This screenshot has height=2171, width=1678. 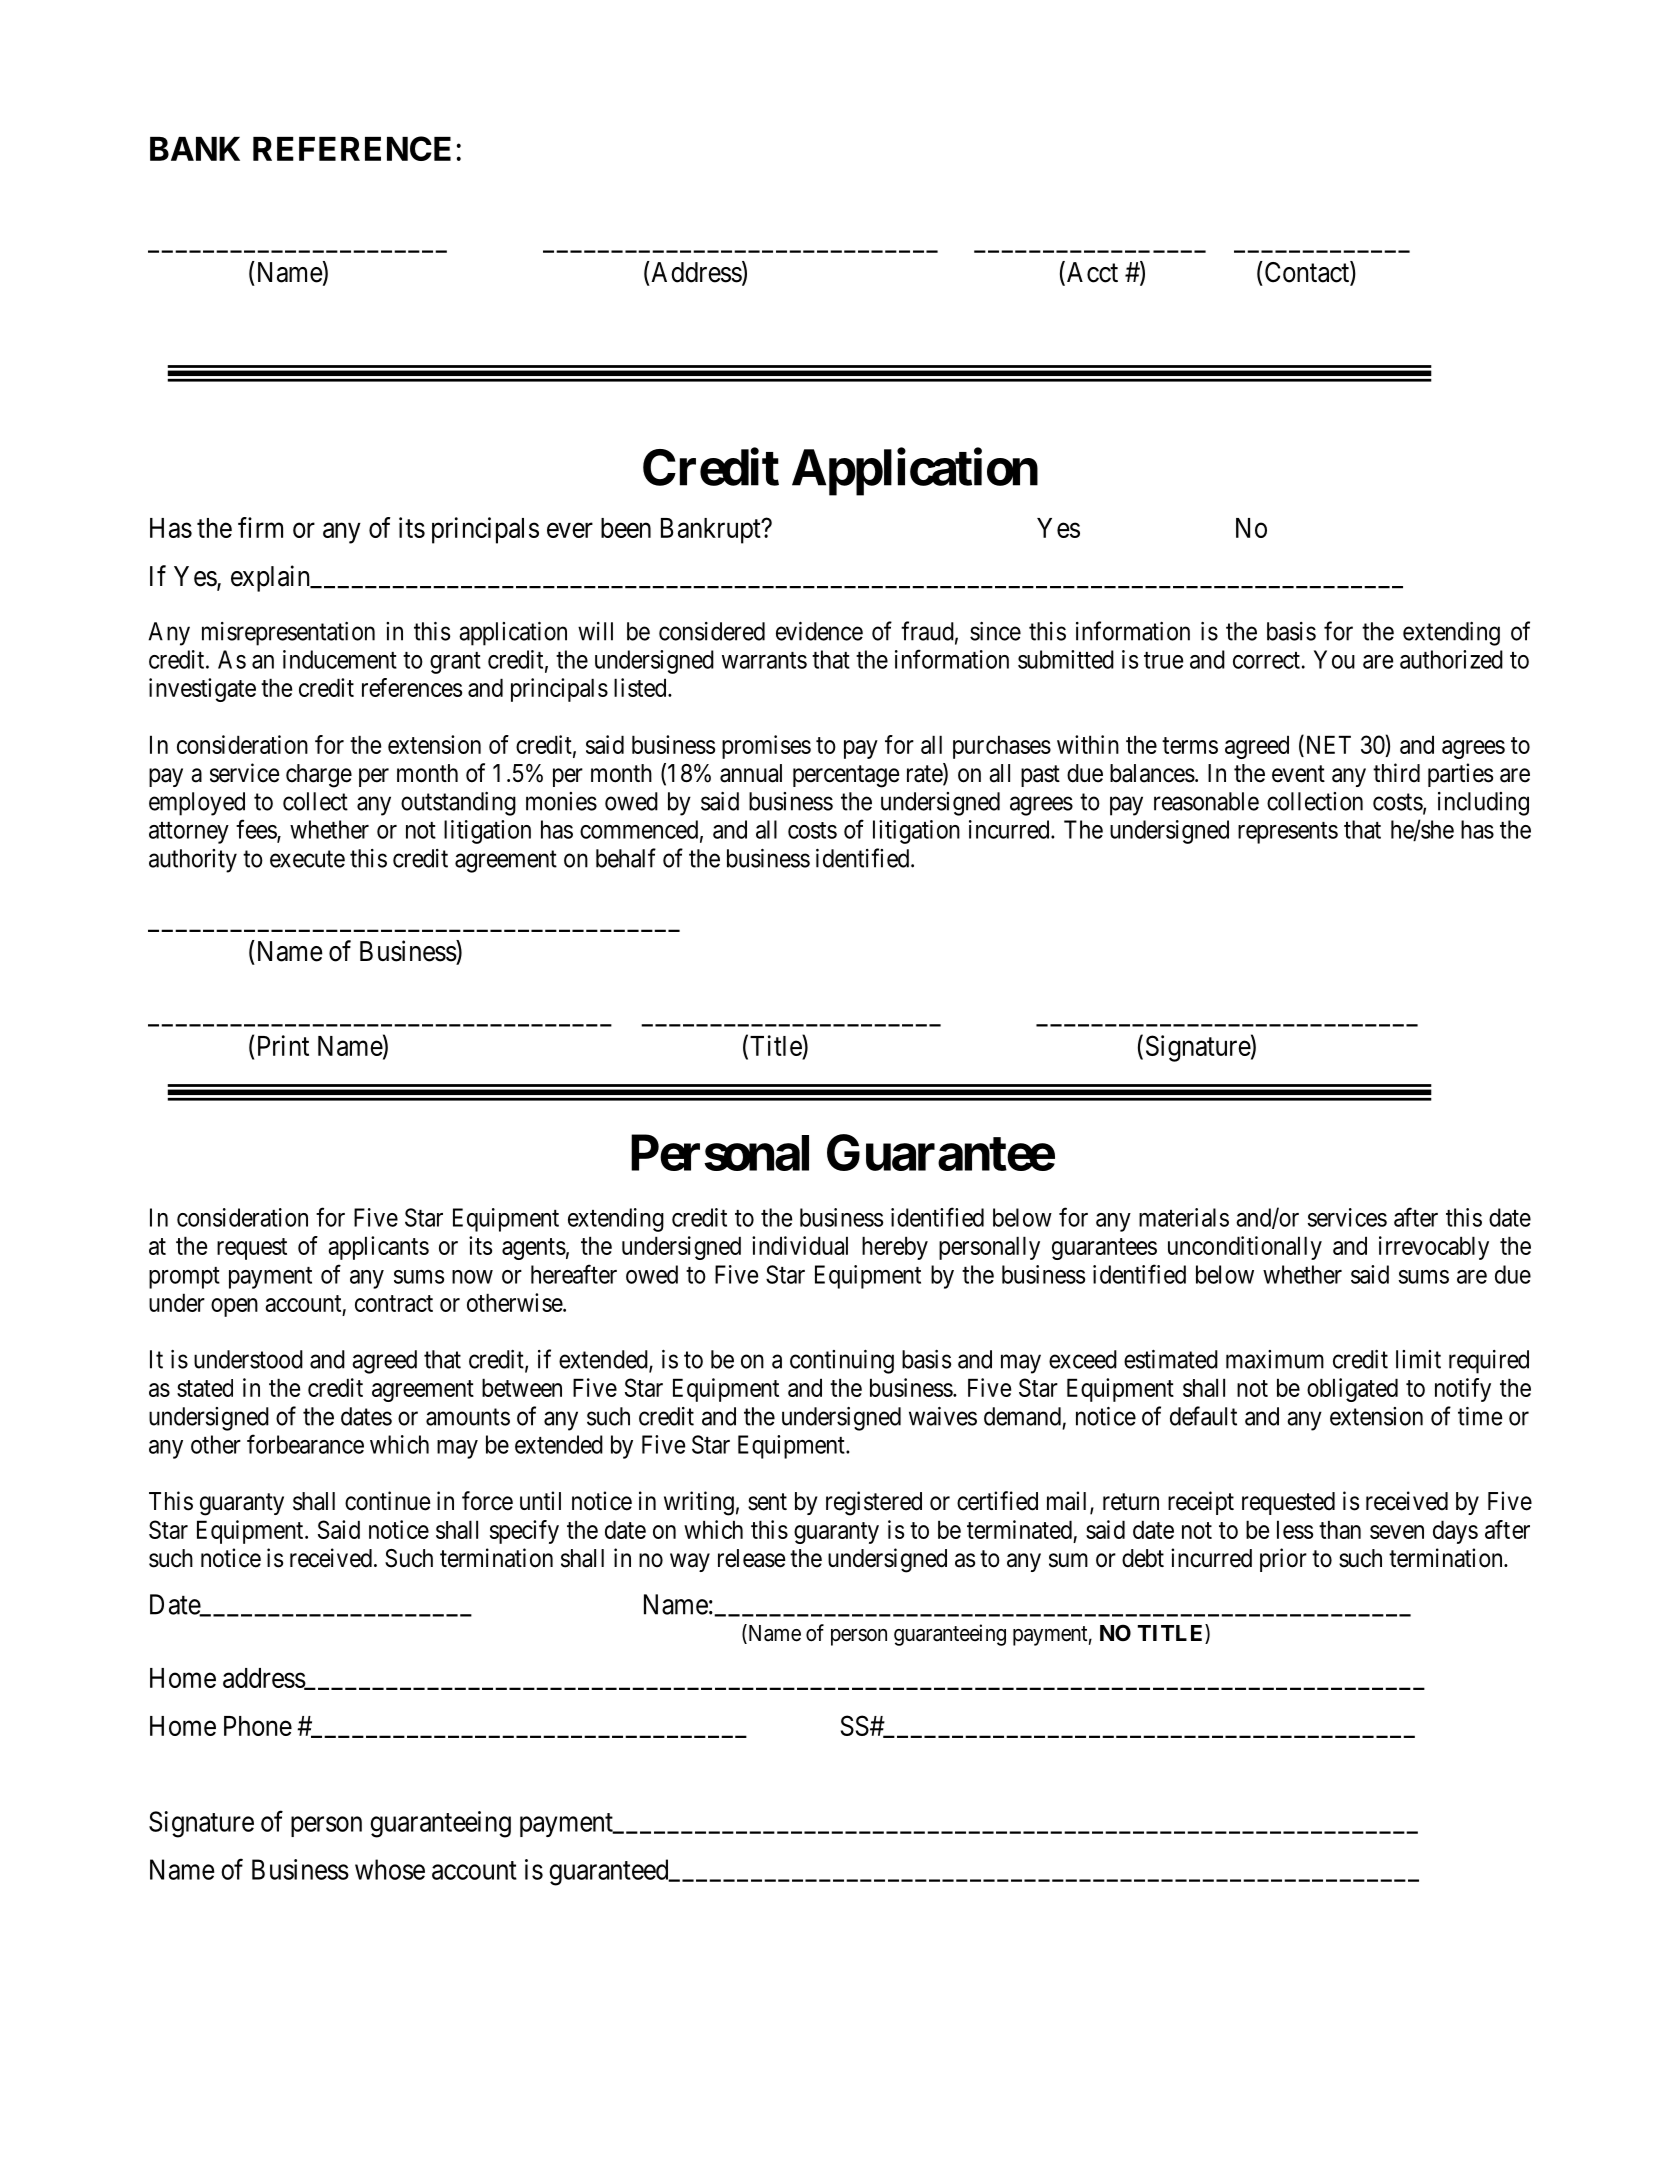 What do you see at coordinates (1091, 273) in the screenshot?
I see `Acct` at bounding box center [1091, 273].
